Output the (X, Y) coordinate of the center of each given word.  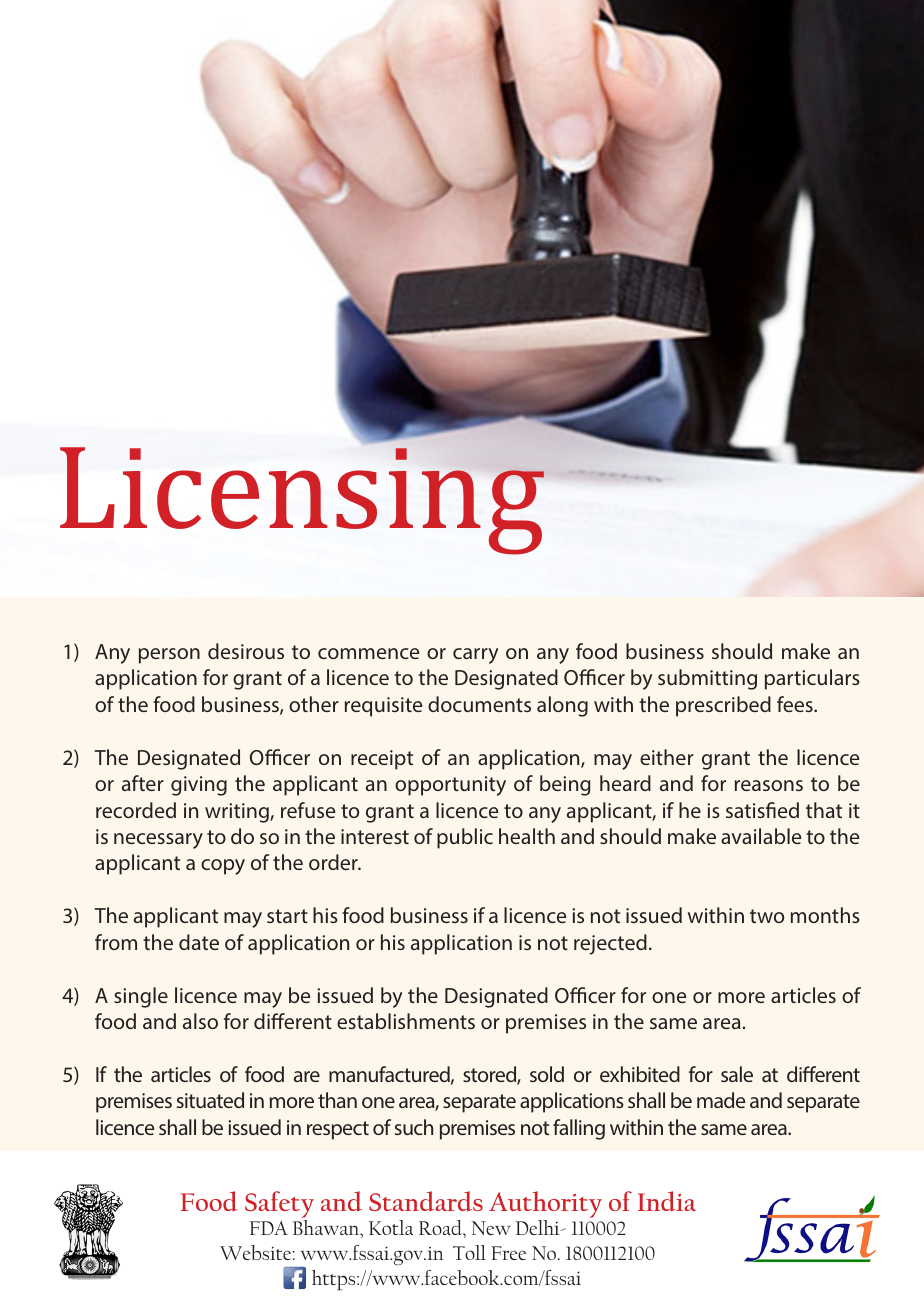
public (465, 838)
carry (475, 656)
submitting (707, 679)
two (767, 916)
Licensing (302, 501)
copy (223, 867)
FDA (269, 1228)
